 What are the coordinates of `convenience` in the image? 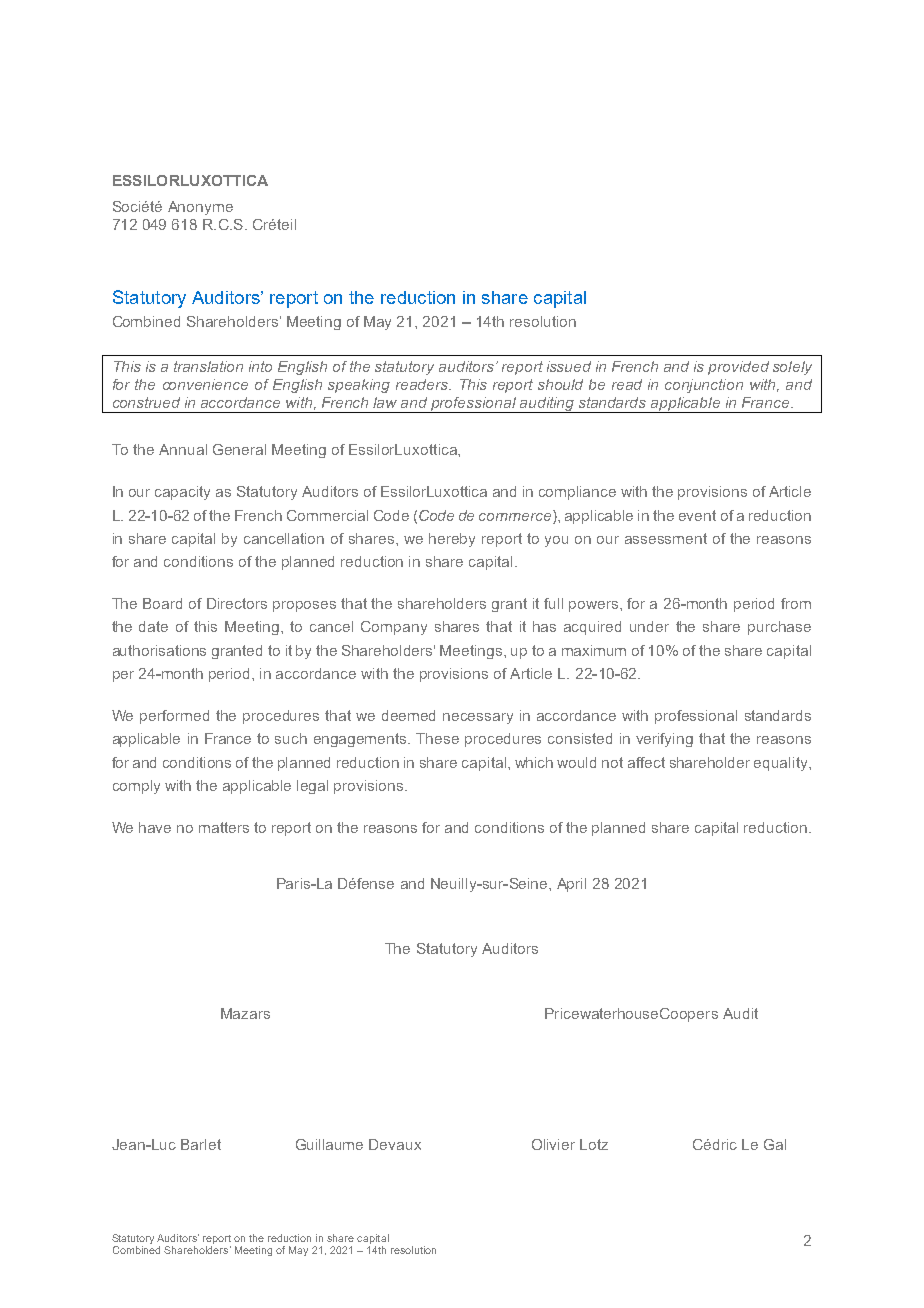 It's located at (205, 384).
